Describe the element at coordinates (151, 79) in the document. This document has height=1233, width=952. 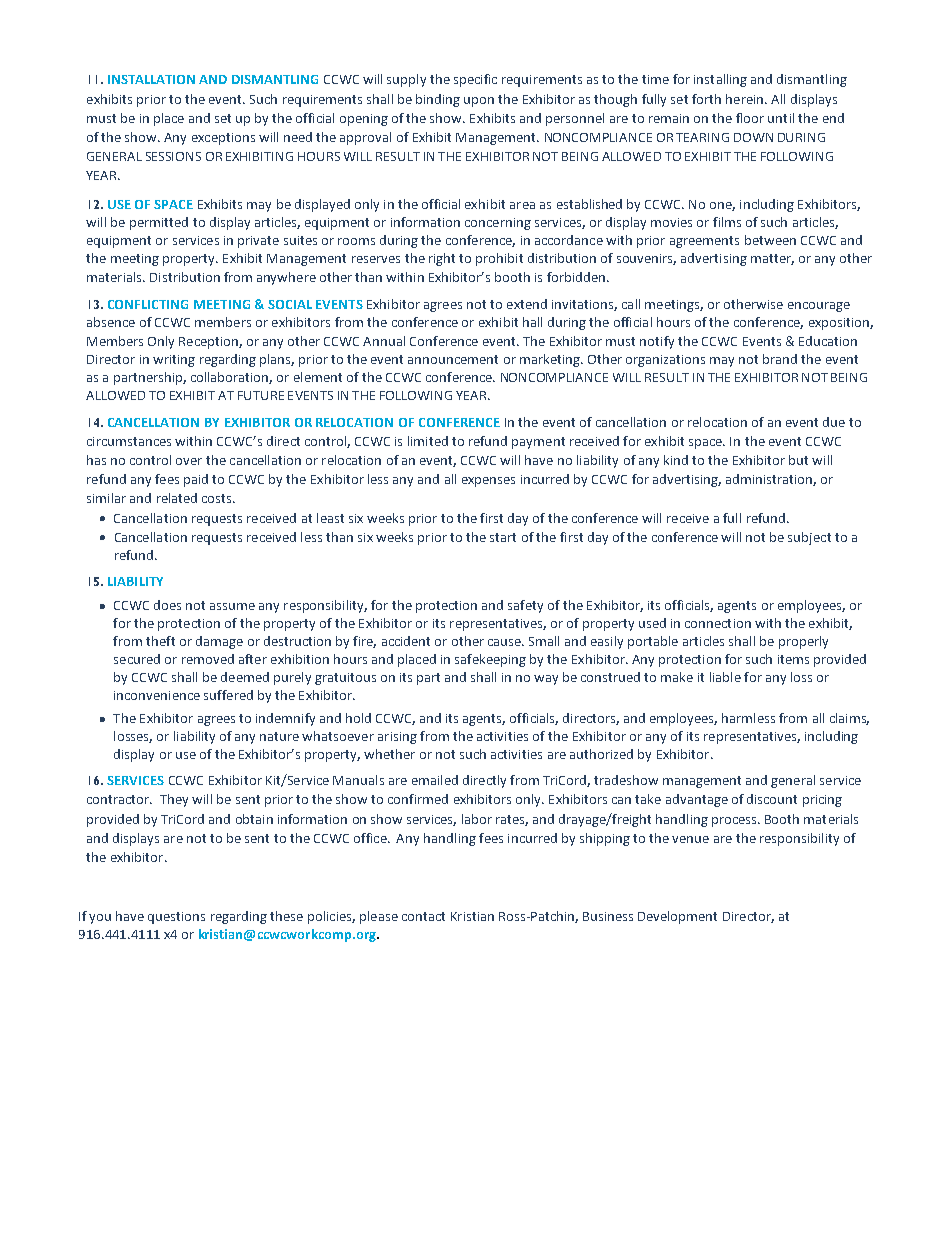
I see `INSTALLATION` at that location.
